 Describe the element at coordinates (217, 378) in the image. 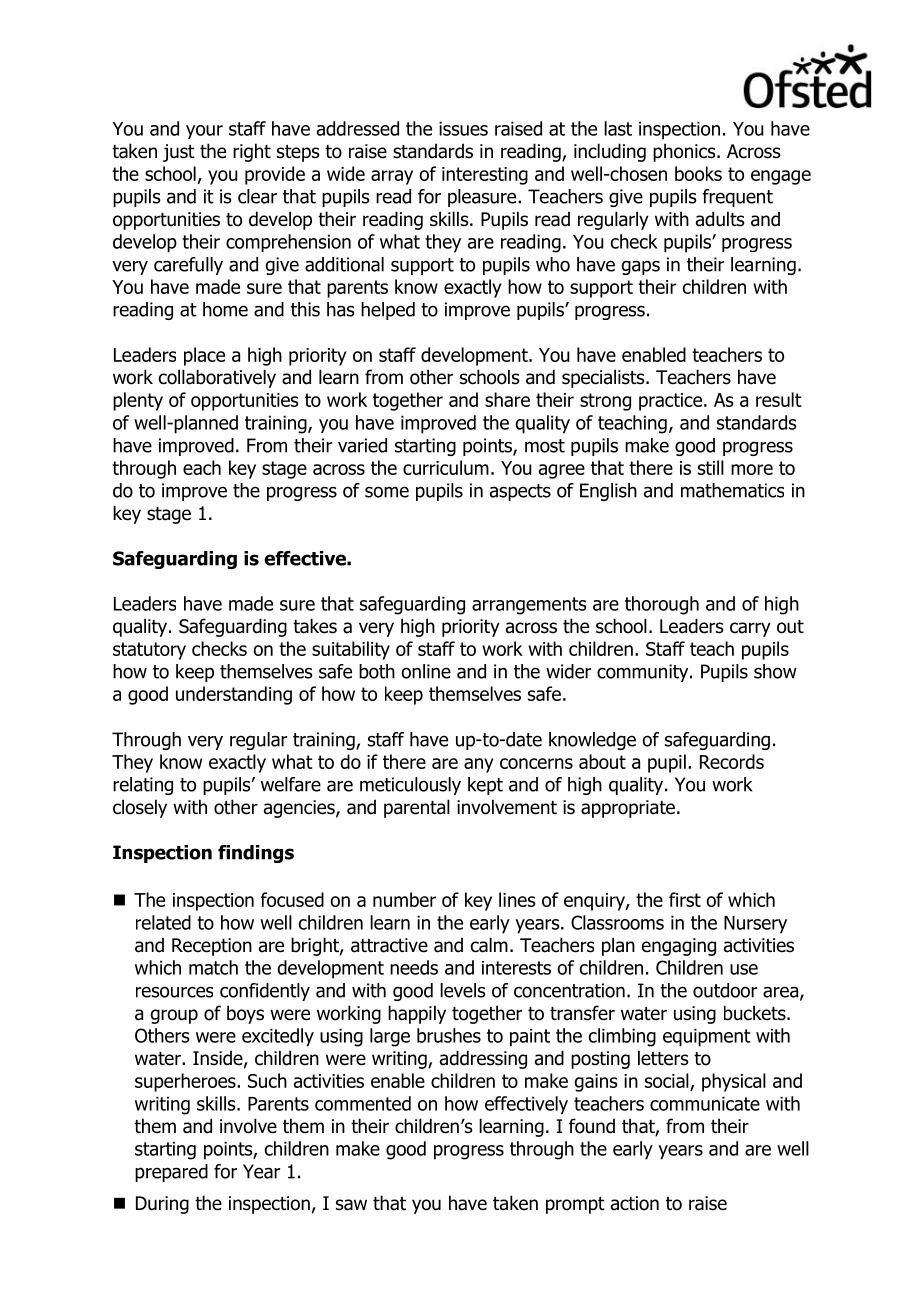

I see `collaboratively` at that location.
